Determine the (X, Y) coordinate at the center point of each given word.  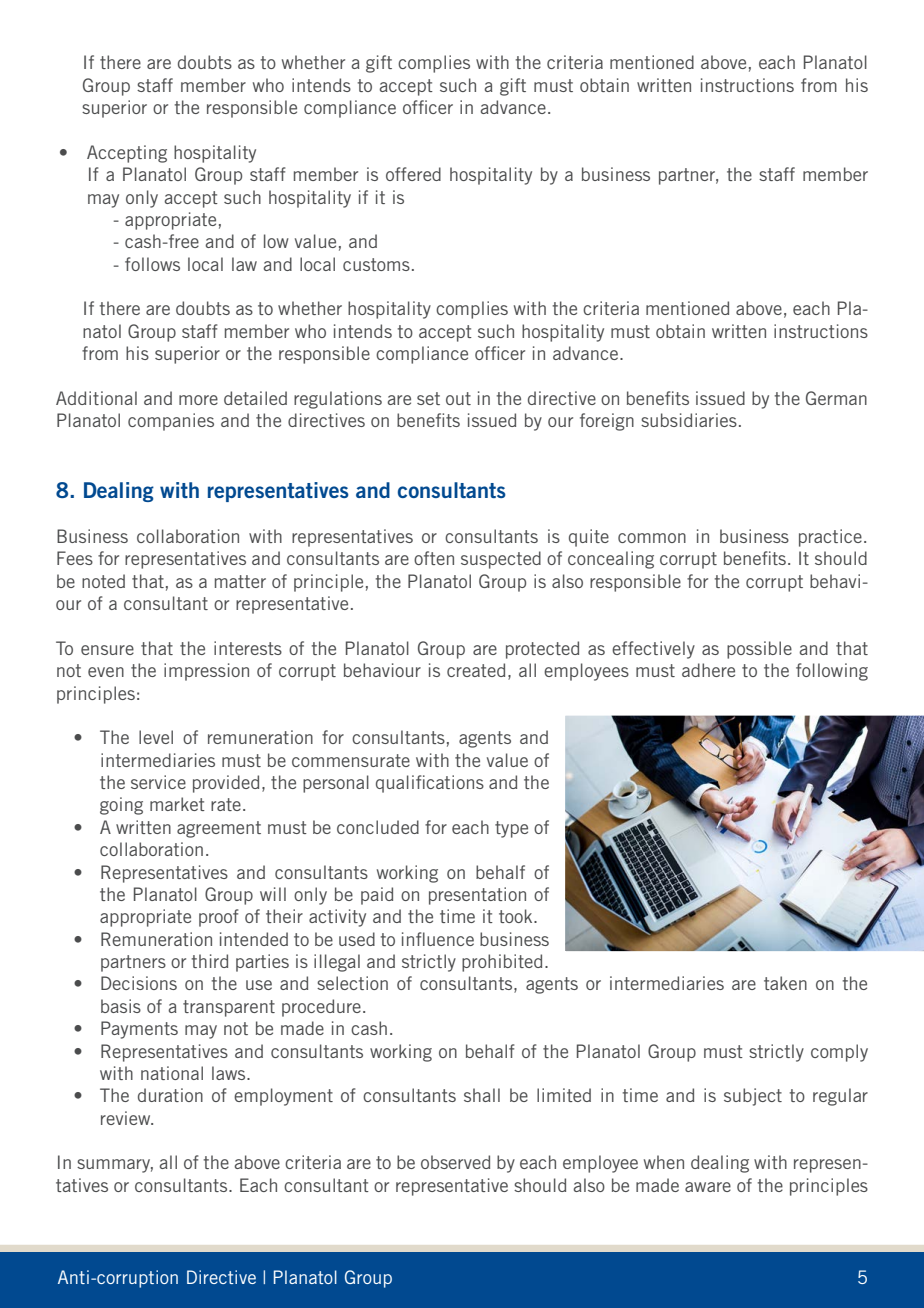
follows (152, 264)
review (127, 1118)
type (511, 829)
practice (830, 538)
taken (785, 983)
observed (455, 1162)
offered (413, 174)
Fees (75, 558)
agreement (219, 829)
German (836, 398)
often (434, 558)
